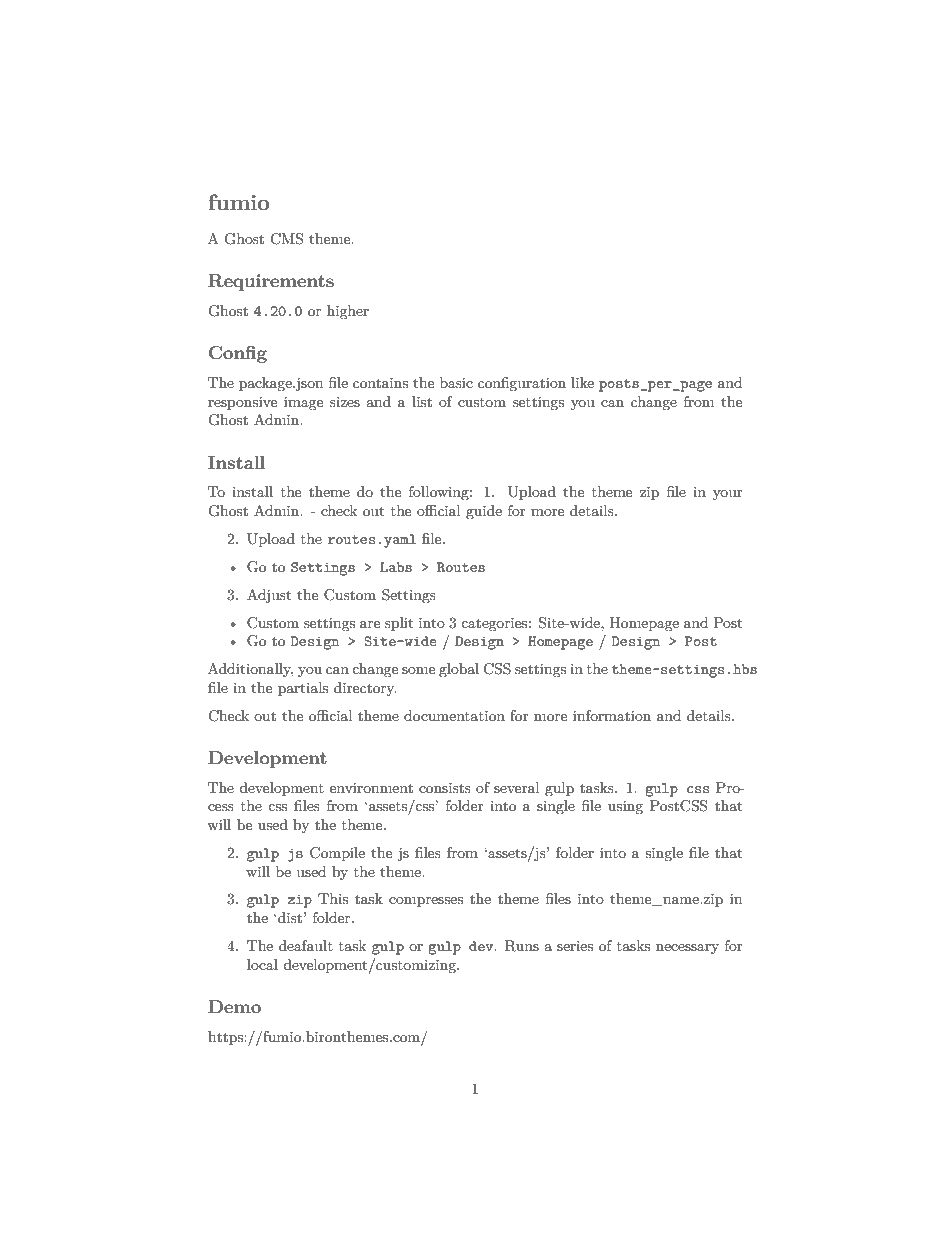 The image size is (952, 1233). Describe the element at coordinates (348, 312) in the image. I see `higher` at that location.
